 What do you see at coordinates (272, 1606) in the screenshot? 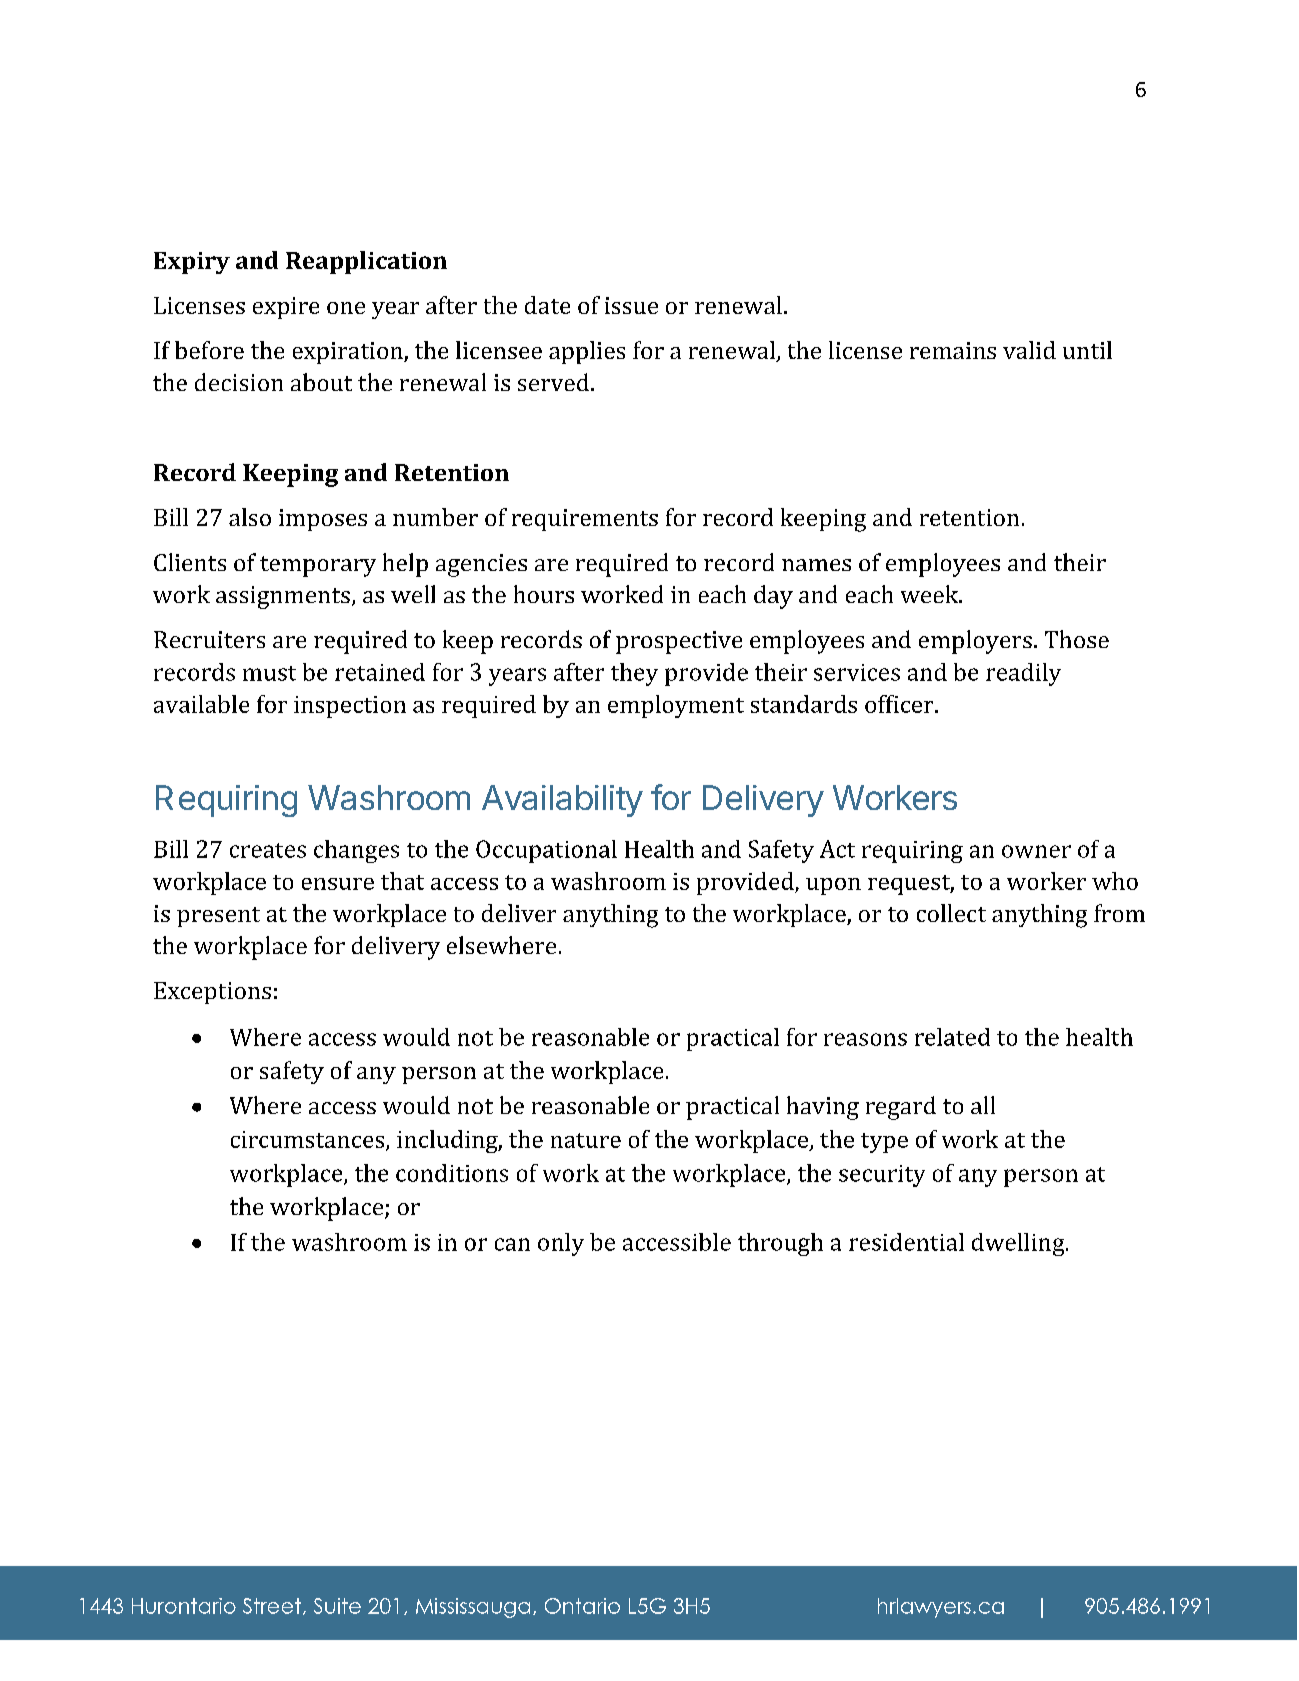
I see `Street` at bounding box center [272, 1606].
